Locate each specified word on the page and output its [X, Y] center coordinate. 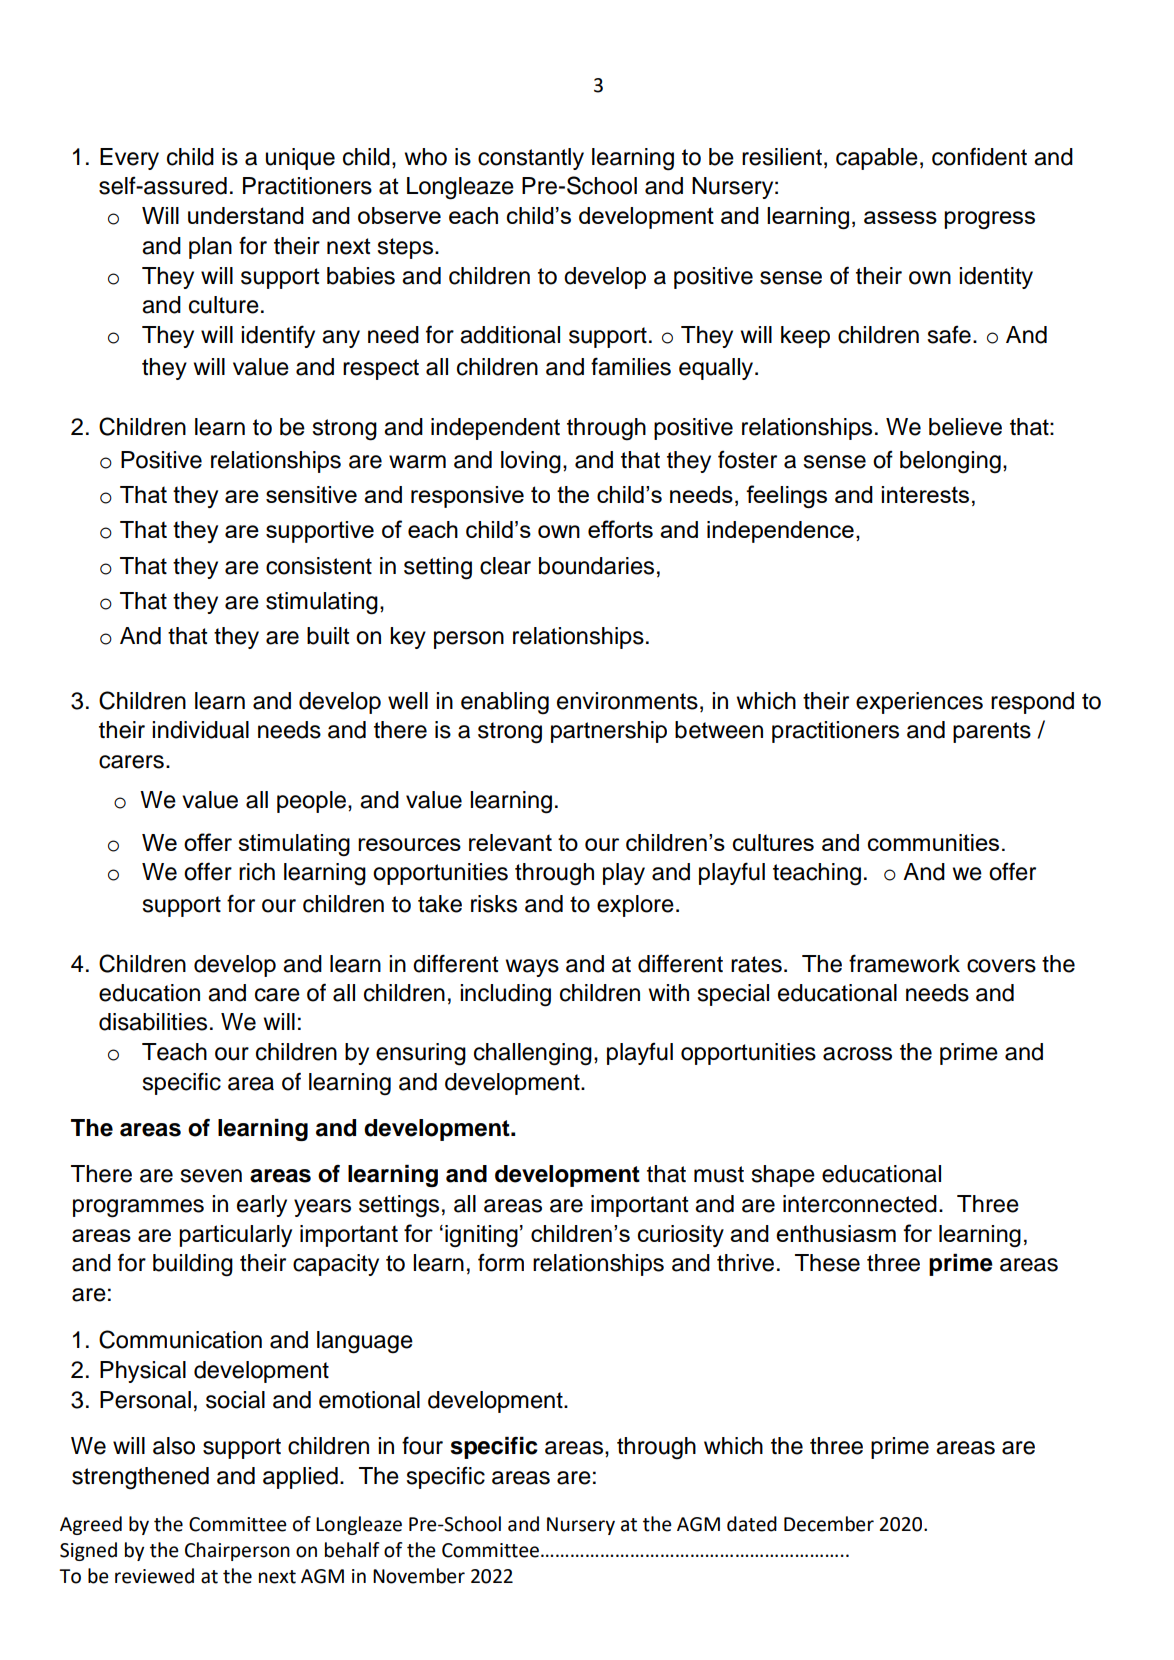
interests [925, 494]
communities [933, 842]
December [829, 1524]
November [419, 1576]
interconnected [860, 1204]
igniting [481, 1236]
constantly [531, 159]
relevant [510, 842]
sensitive [311, 494]
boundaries [596, 566]
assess [900, 217]
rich [257, 872]
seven [211, 1176]
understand [246, 215]
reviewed [154, 1576]
